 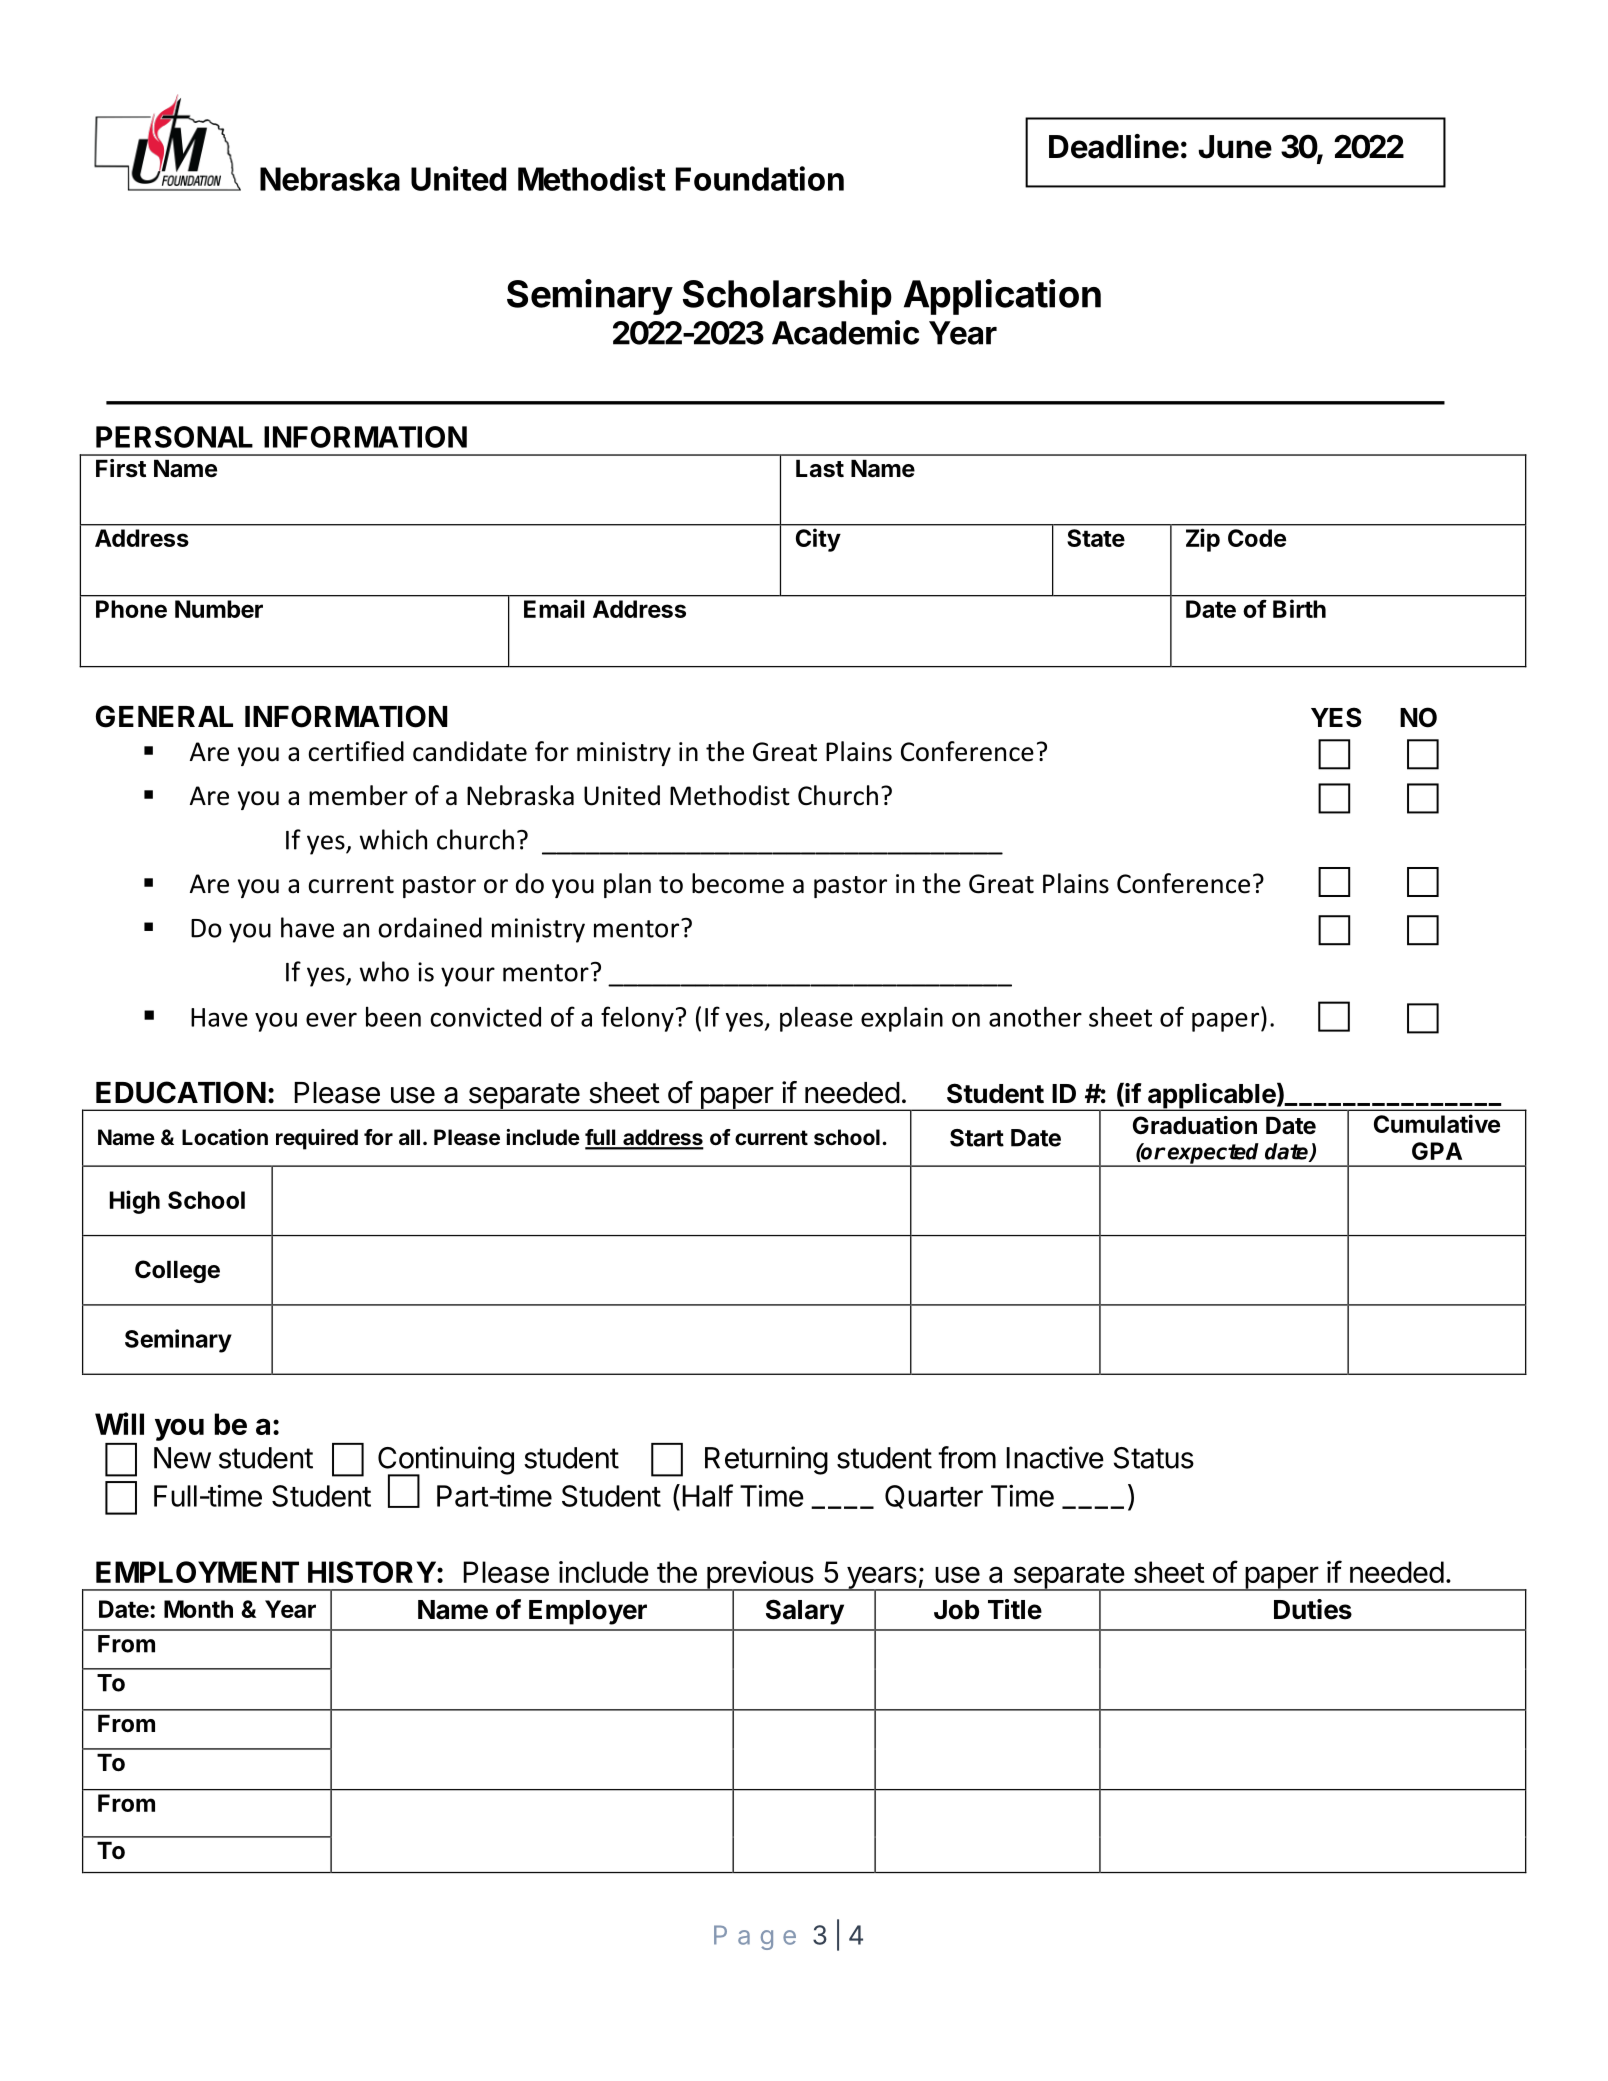 What do you see at coordinates (393, 839) in the page?
I see `which` at bounding box center [393, 839].
